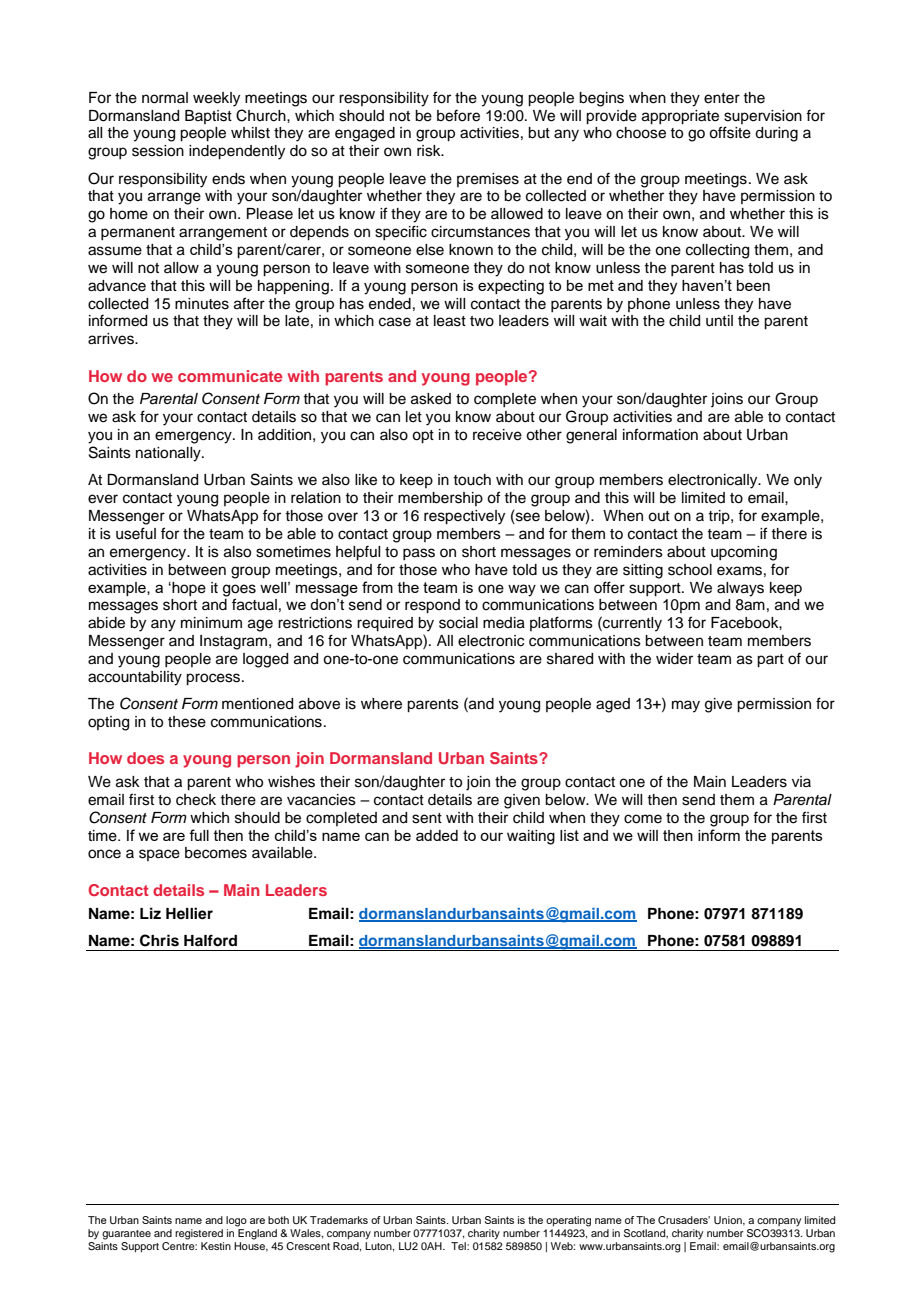 The image size is (924, 1309). What do you see at coordinates (458, 623) in the screenshot?
I see `social` at bounding box center [458, 623].
